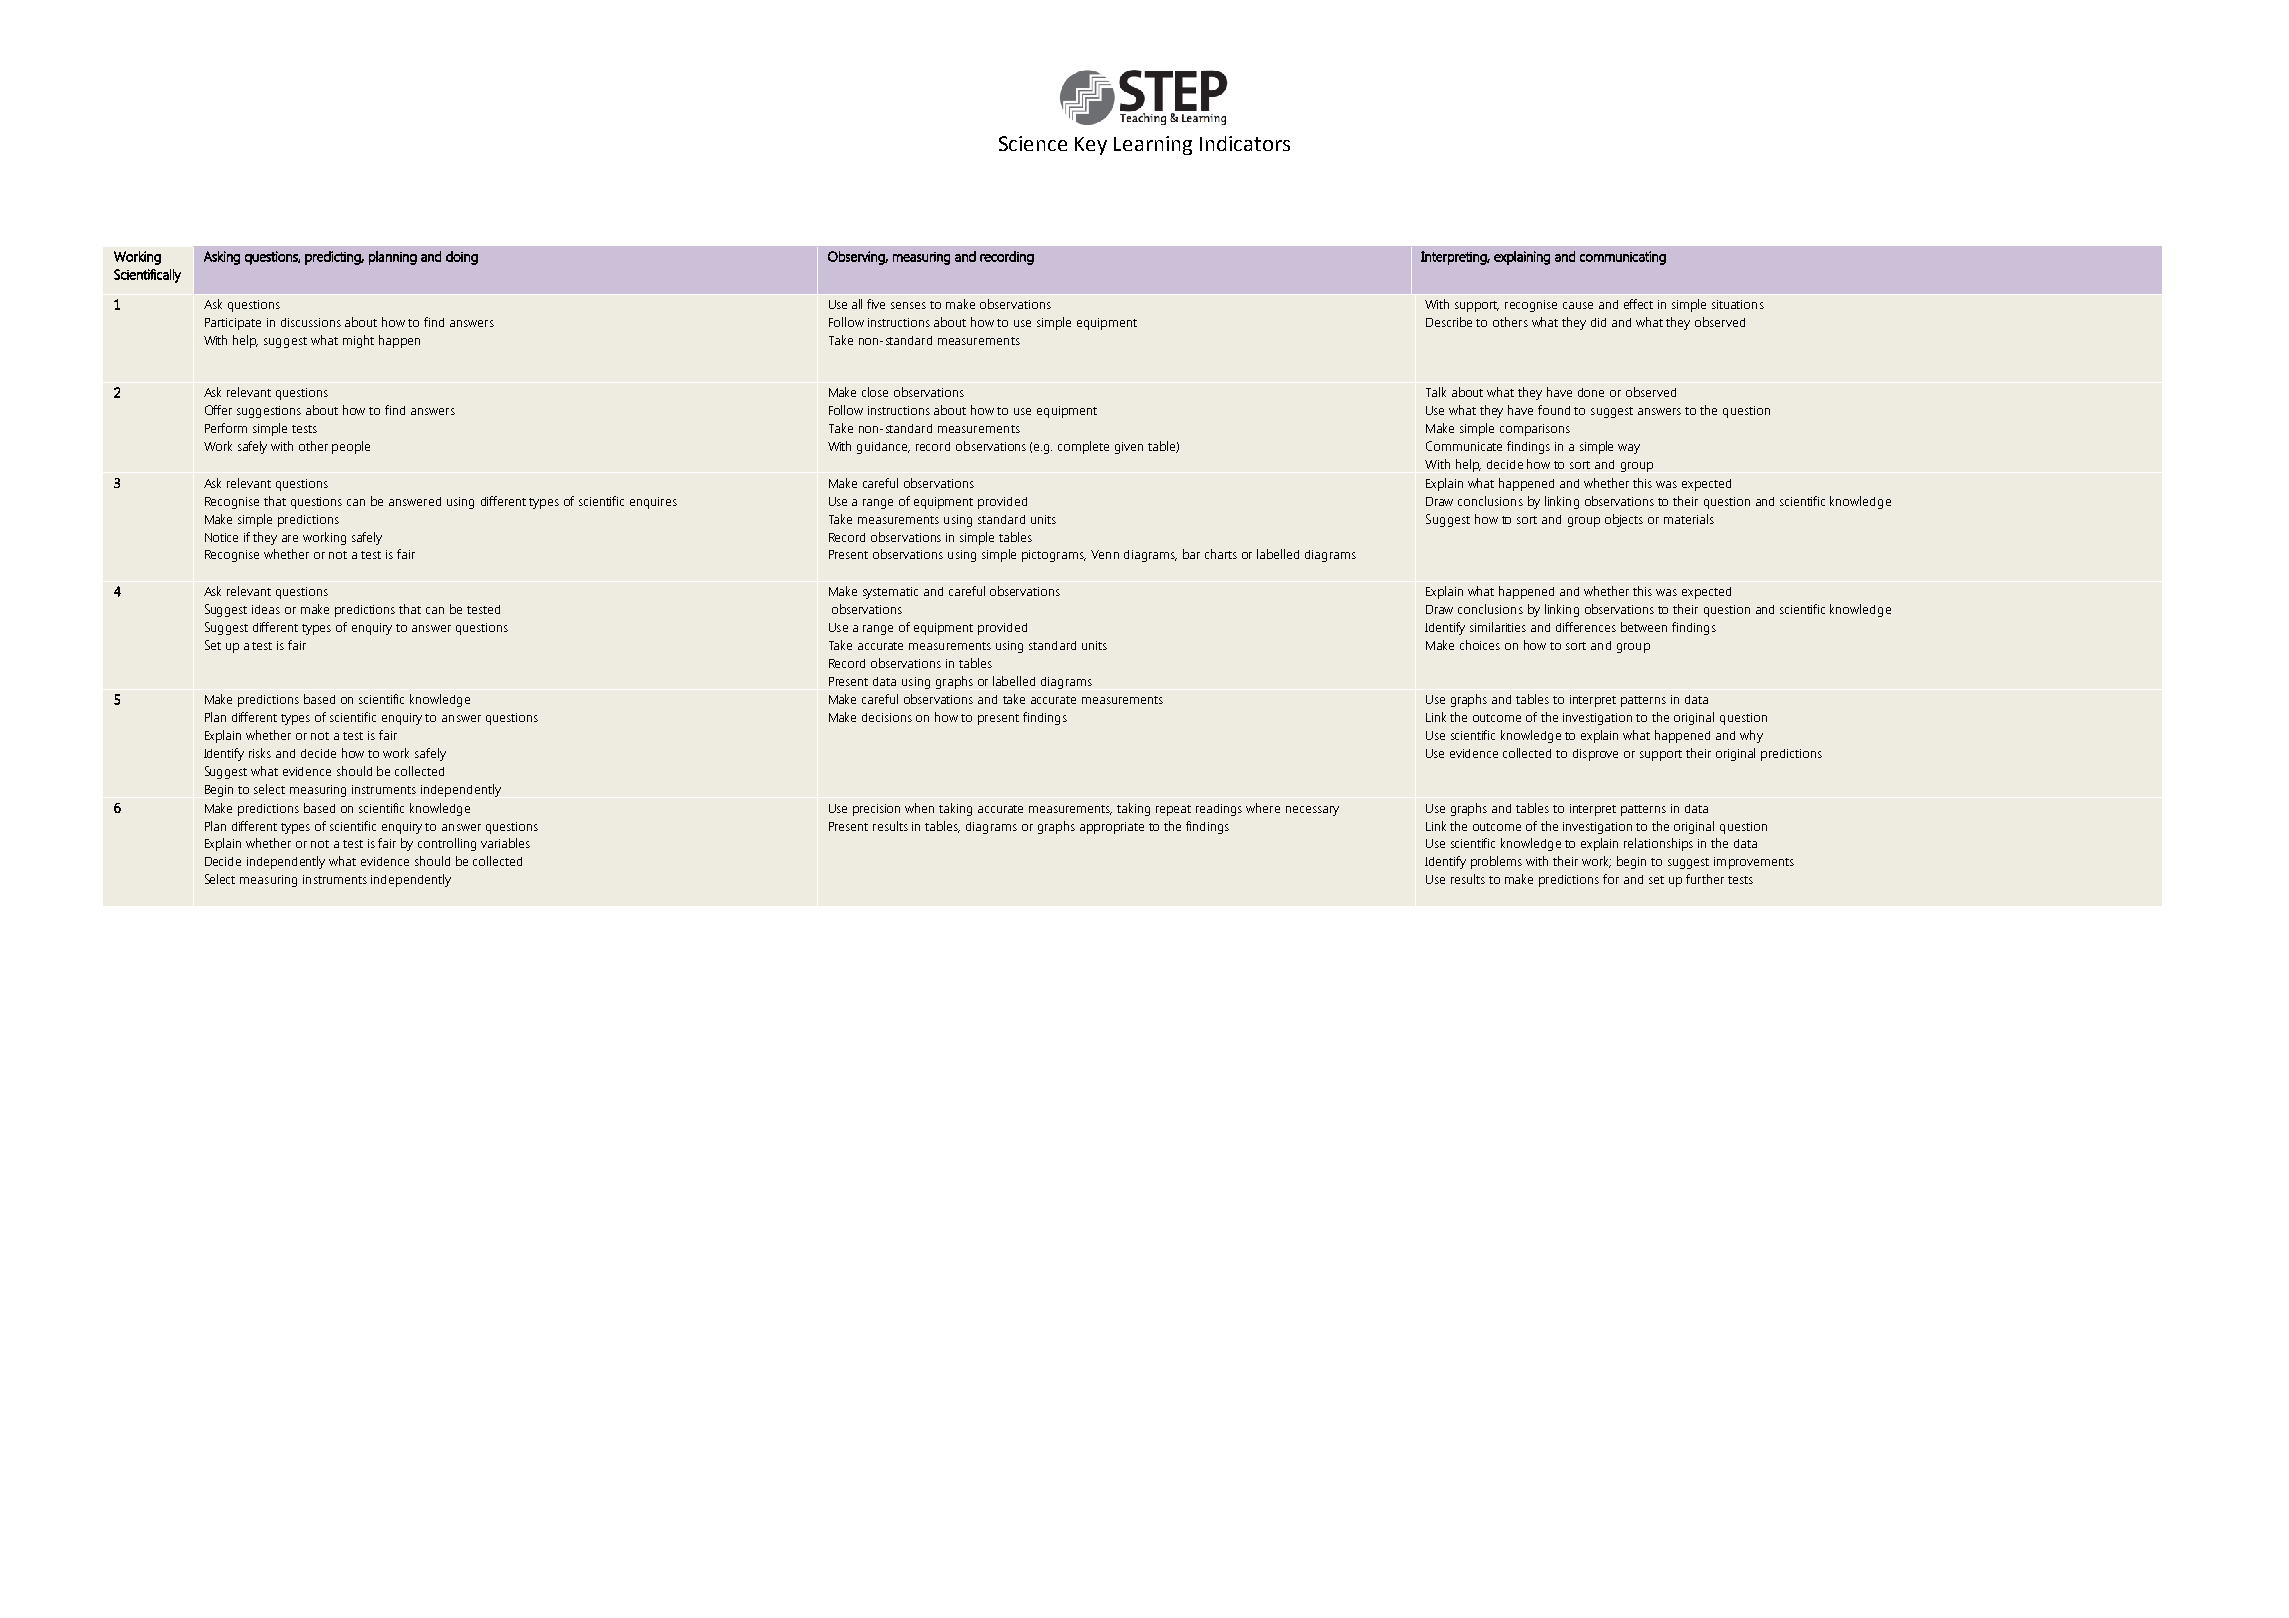  Describe the element at coordinates (221, 537) in the image. I see `Notice` at that location.
